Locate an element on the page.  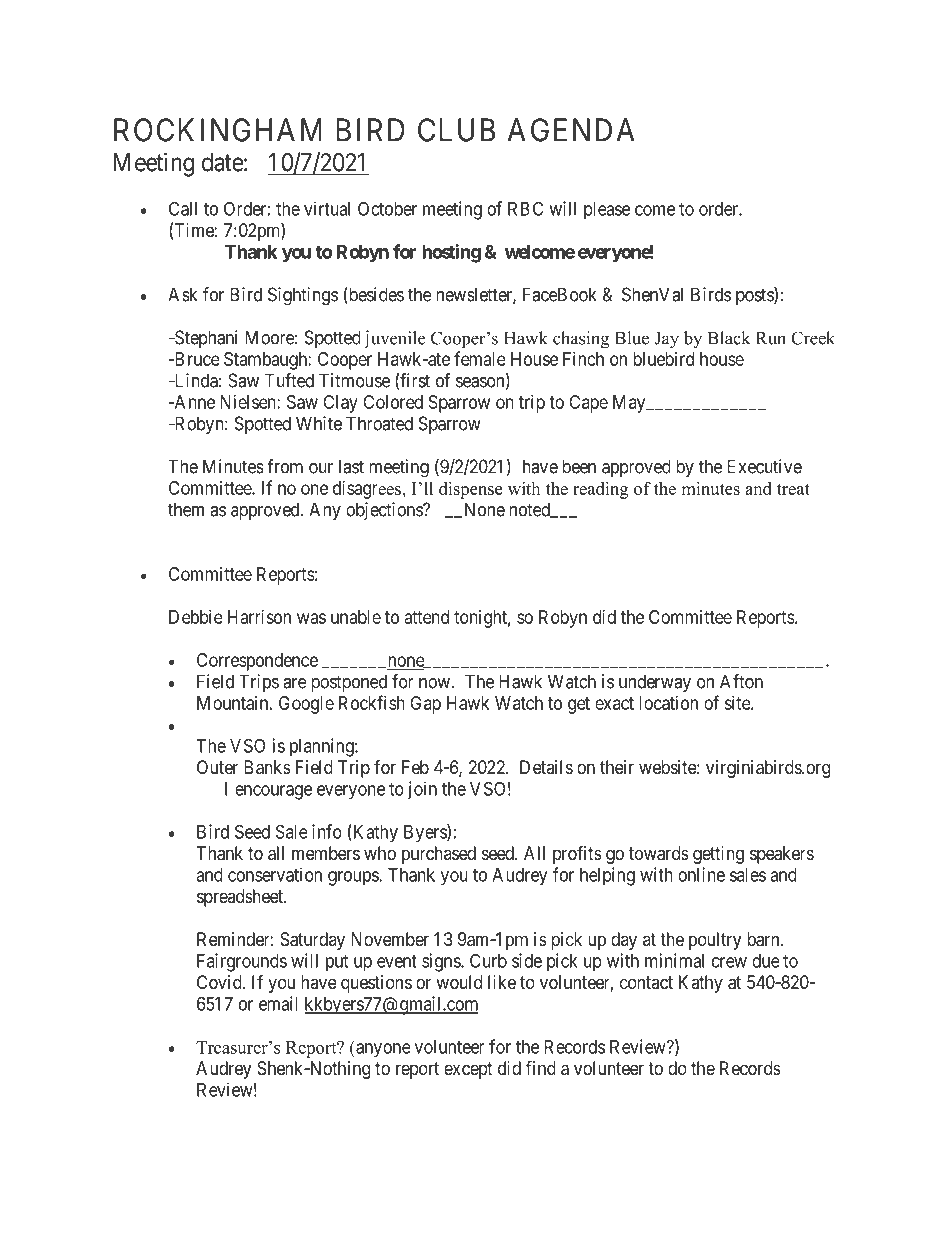
attend is located at coordinates (427, 617).
